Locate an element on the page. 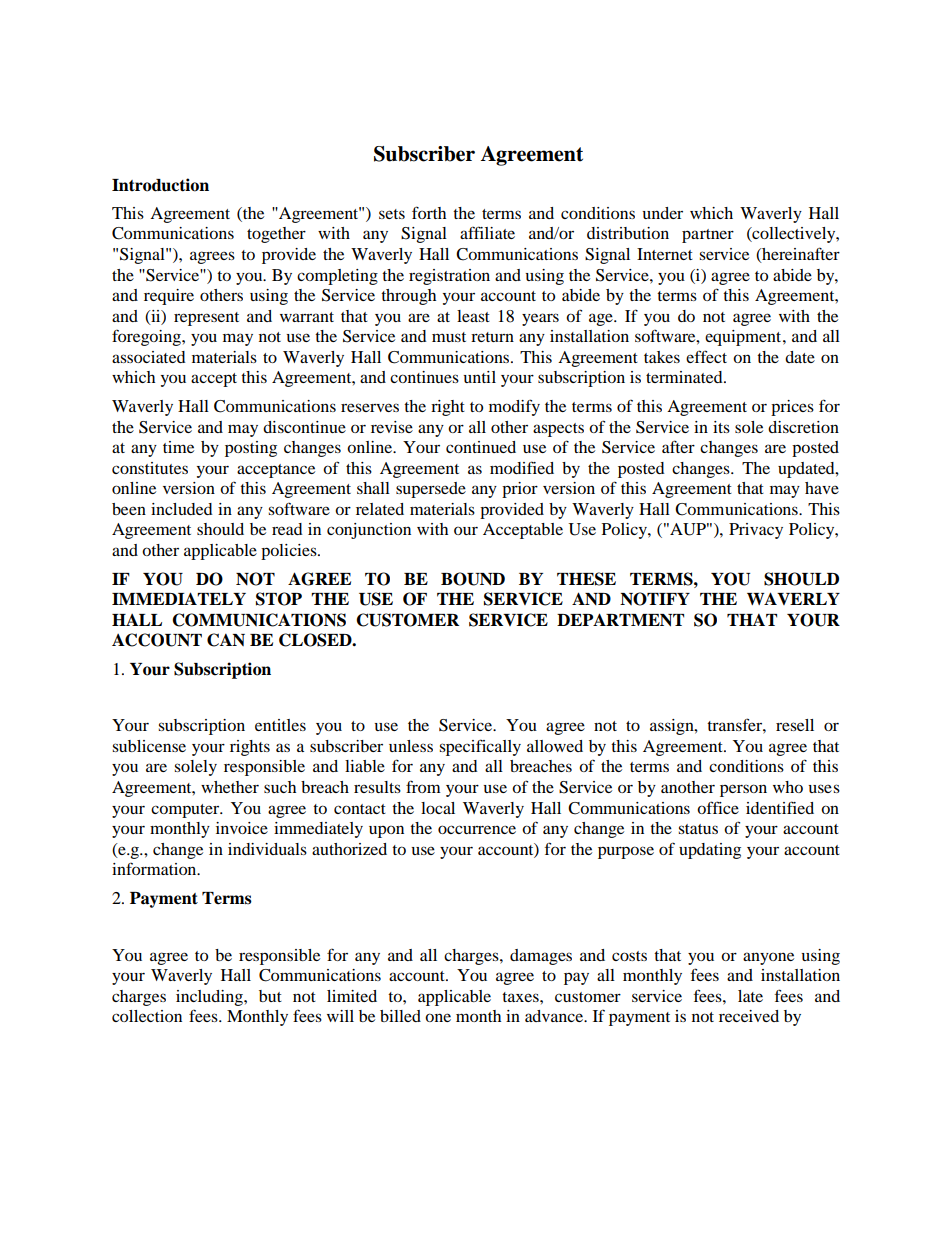 This image has height=1233, width=952. its is located at coordinates (721, 427).
